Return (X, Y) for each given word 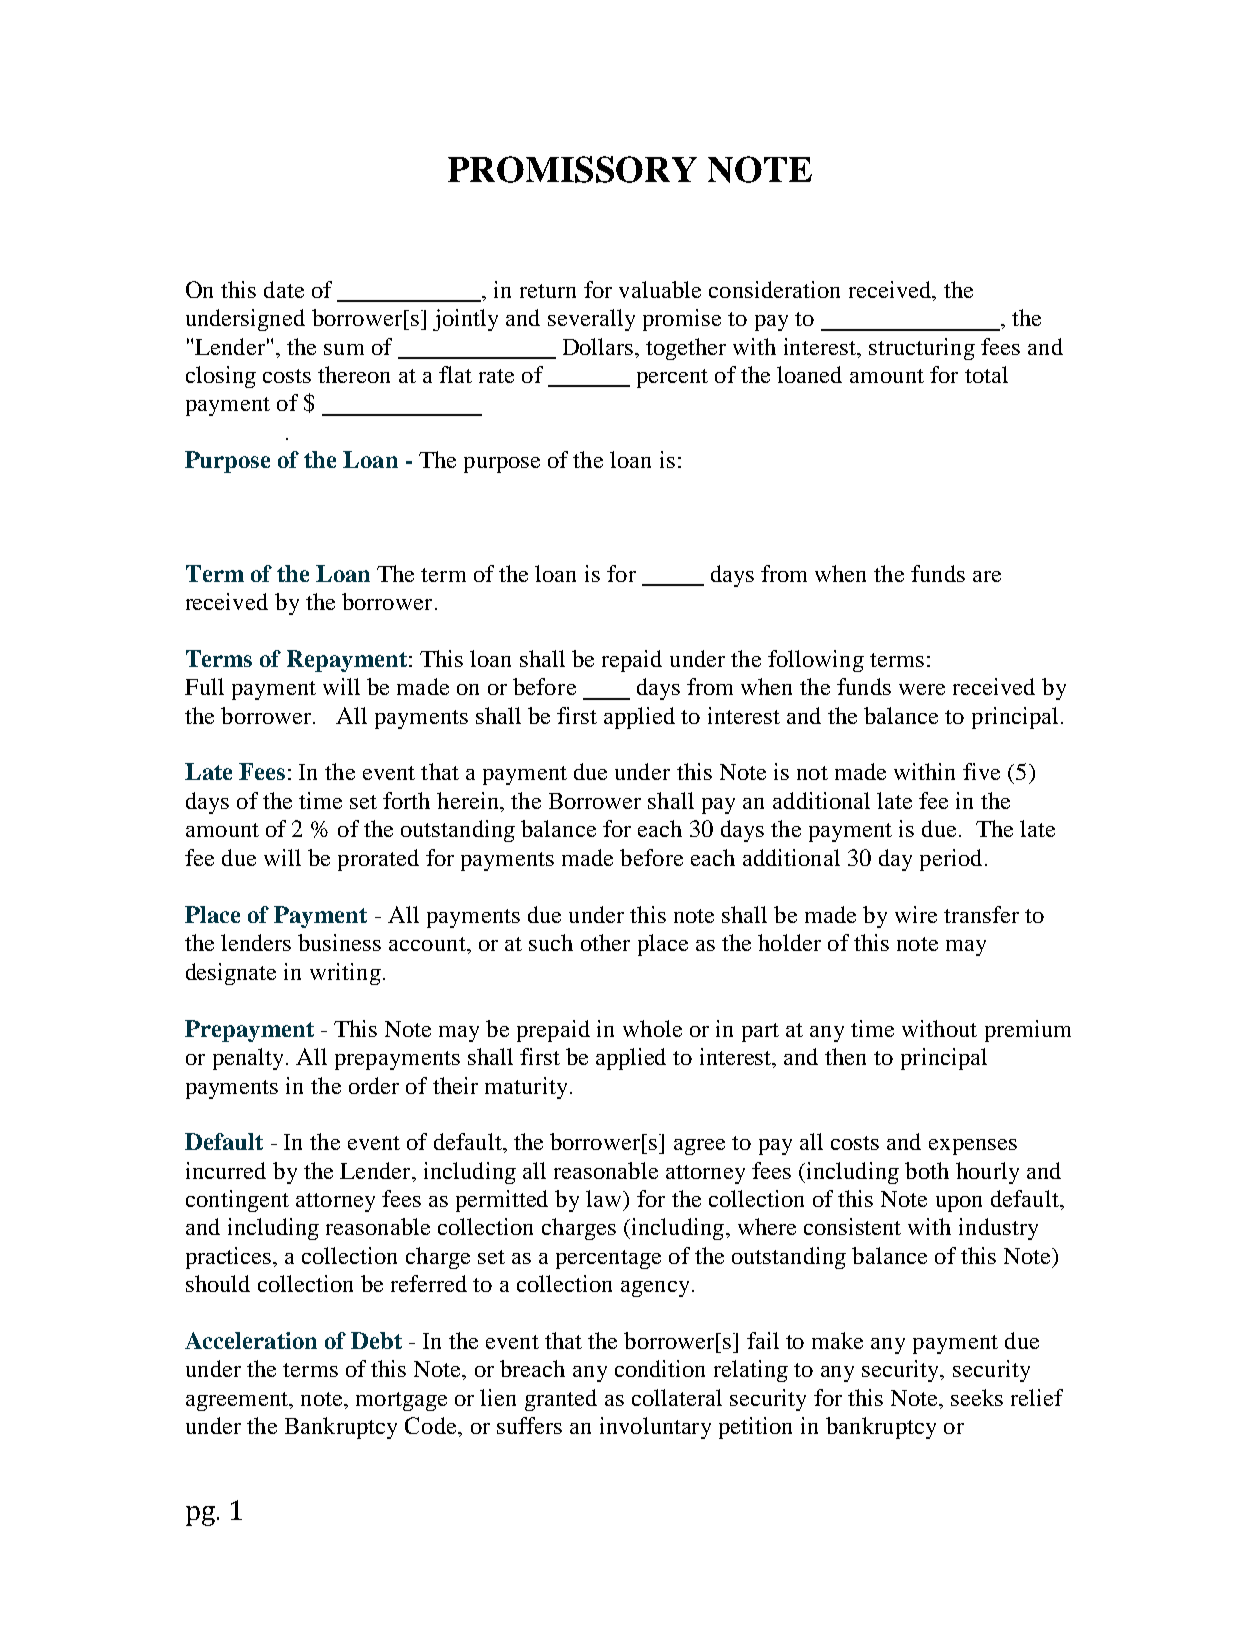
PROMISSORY (572, 169)
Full (204, 686)
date (284, 289)
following (816, 661)
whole (652, 1028)
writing (345, 974)
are (987, 576)
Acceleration (251, 1340)
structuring (922, 349)
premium (1028, 1031)
